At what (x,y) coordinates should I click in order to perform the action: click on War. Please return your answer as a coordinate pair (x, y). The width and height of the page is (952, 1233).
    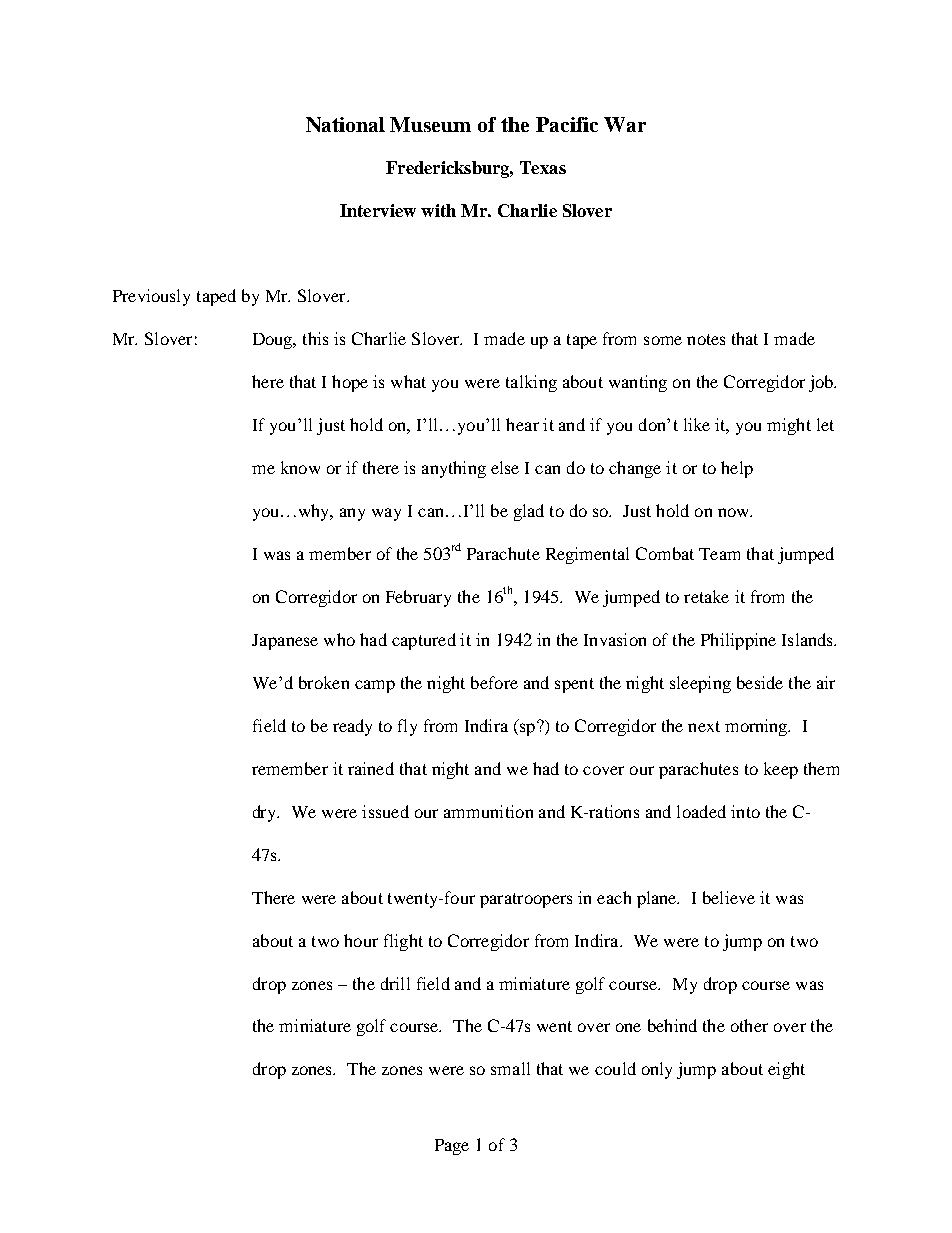
    Looking at the image, I should click on (625, 124).
